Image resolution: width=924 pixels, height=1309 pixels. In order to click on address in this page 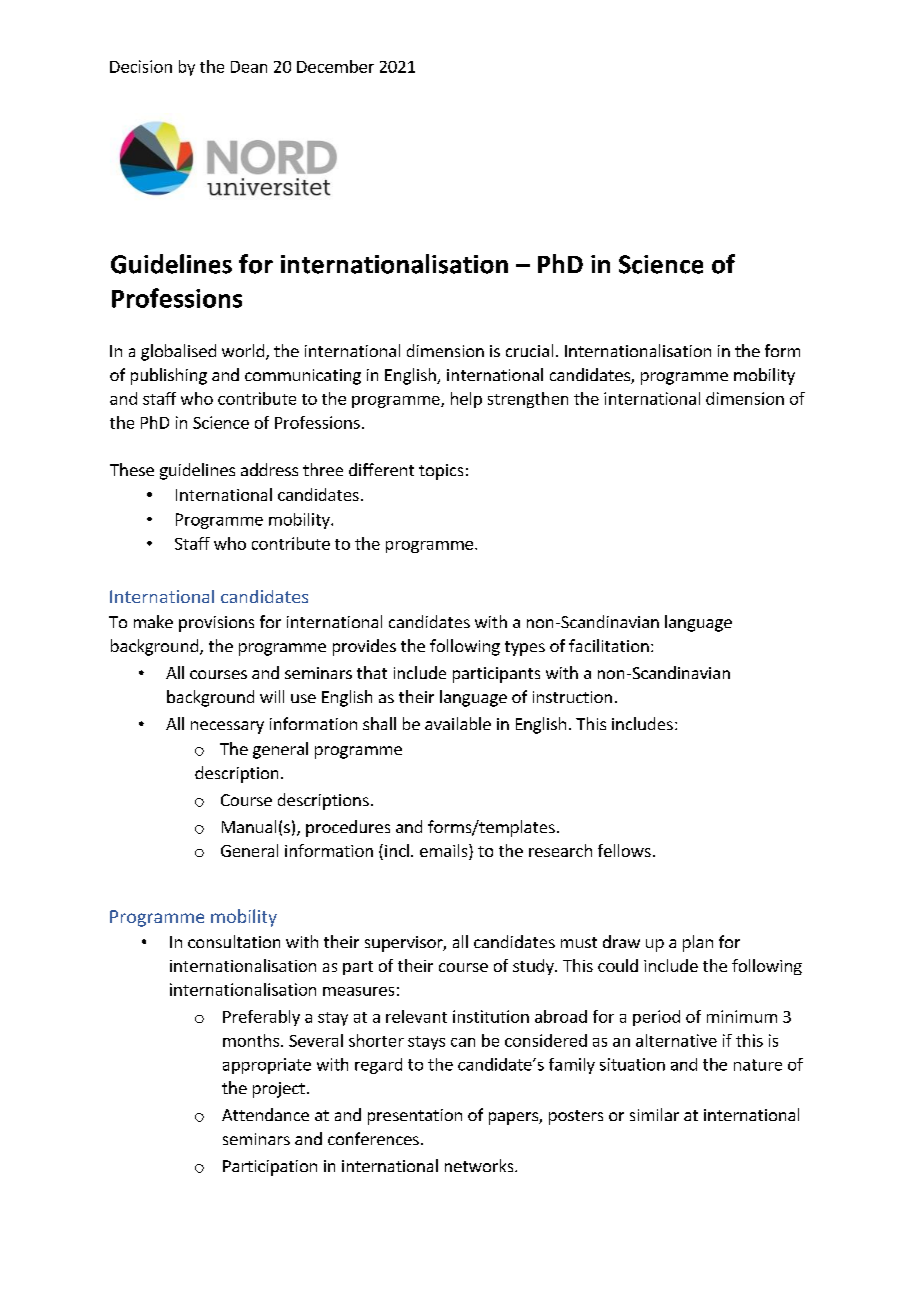, I will do `click(269, 469)`.
